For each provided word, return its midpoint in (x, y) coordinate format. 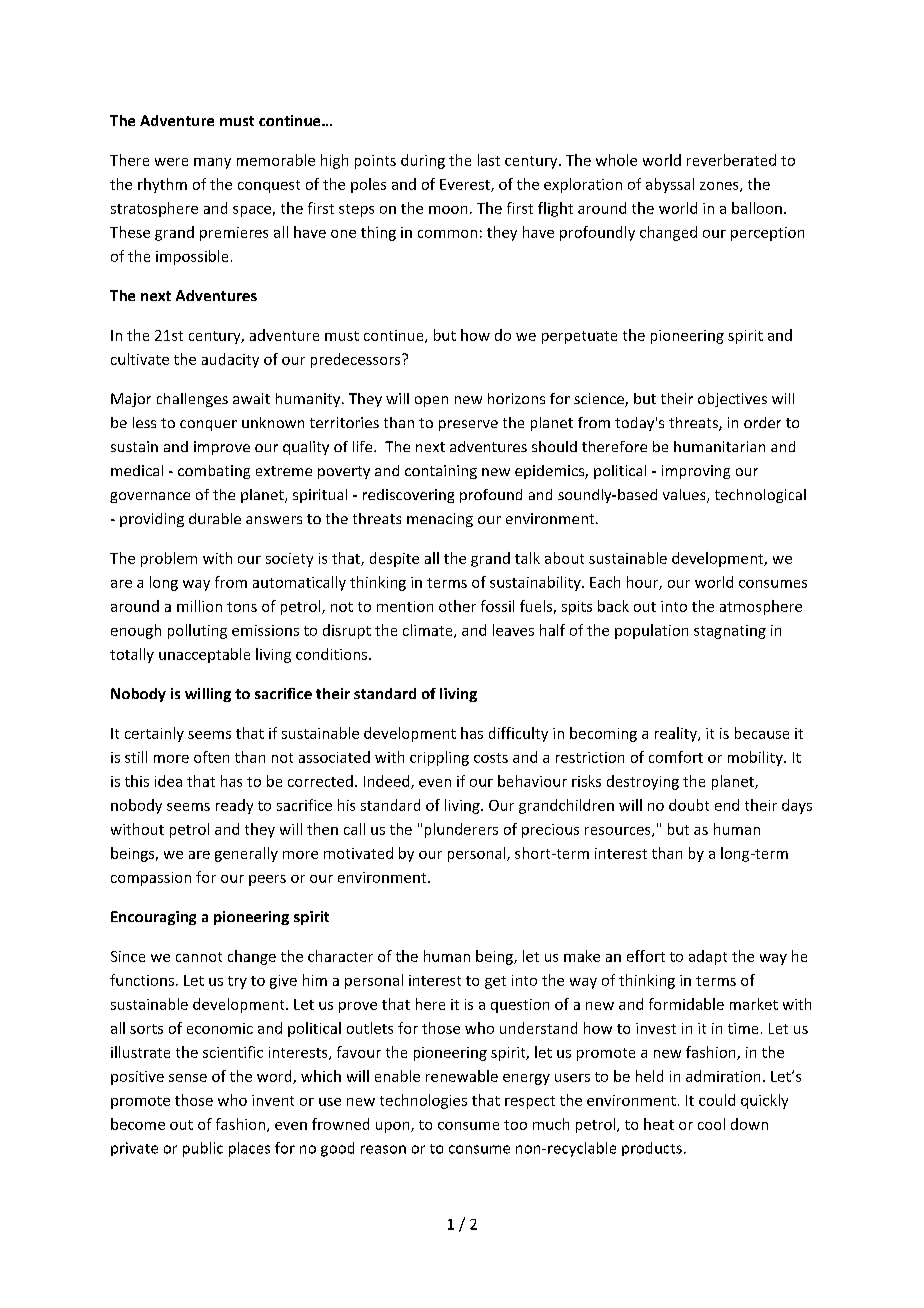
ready (234, 806)
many (212, 163)
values (685, 496)
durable (215, 518)
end (727, 805)
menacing (440, 520)
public (203, 1149)
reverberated (731, 160)
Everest (466, 185)
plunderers (461, 830)
